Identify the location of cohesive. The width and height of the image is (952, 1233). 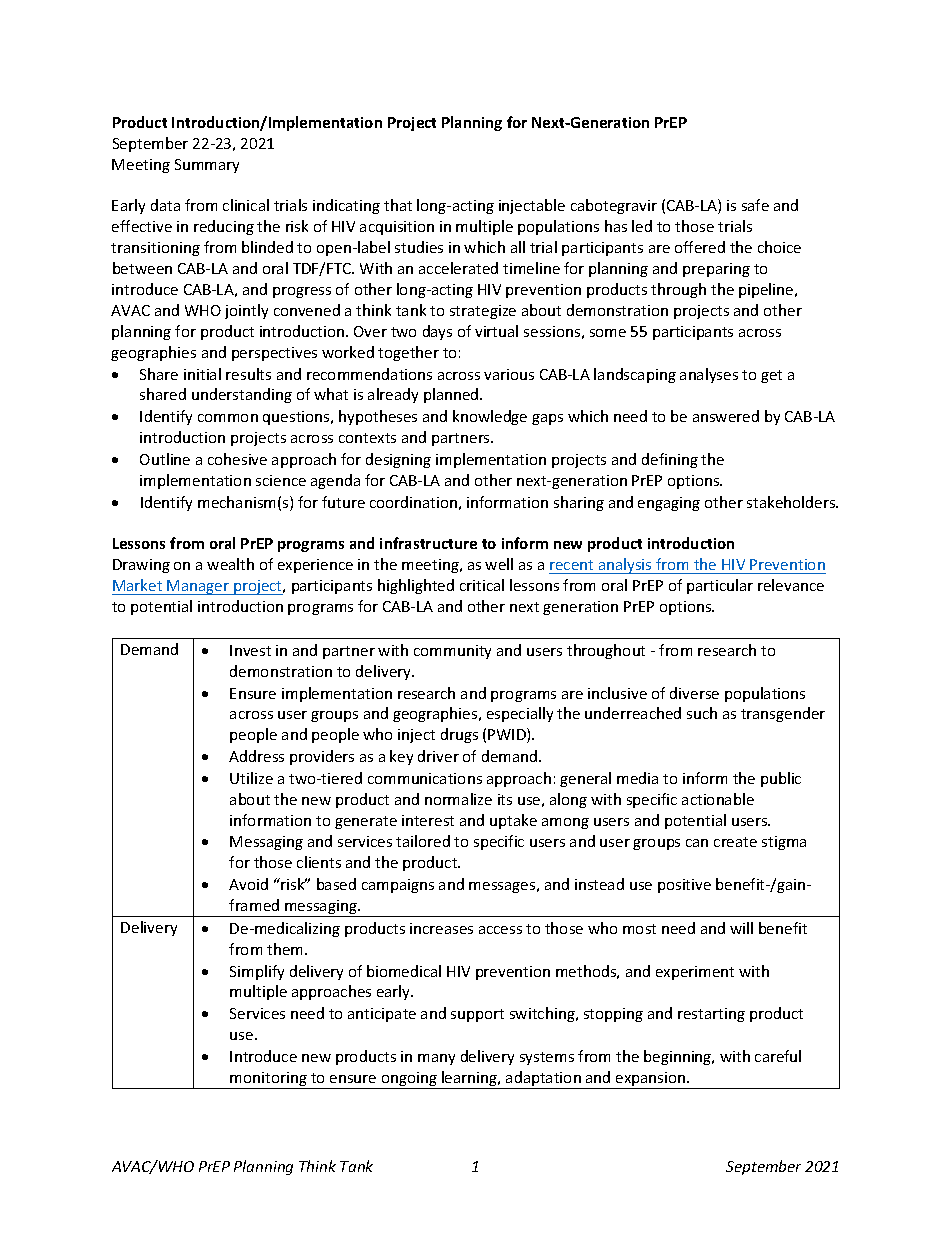
(237, 459).
